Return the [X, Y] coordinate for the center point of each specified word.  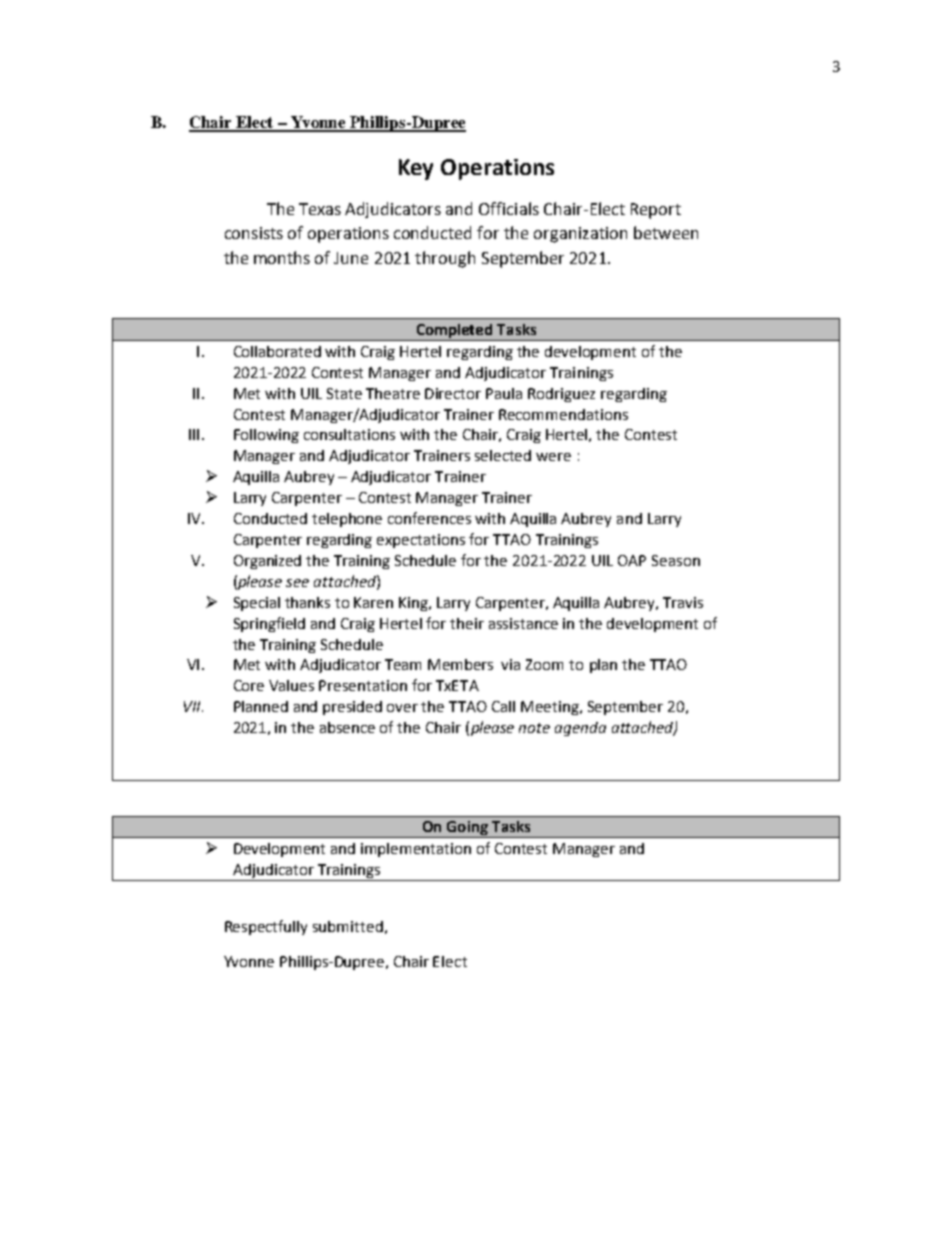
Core [249, 685]
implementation [416, 850]
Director [453, 393]
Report [656, 211]
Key [416, 169]
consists [254, 233]
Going [467, 829]
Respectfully [266, 927]
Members [460, 664]
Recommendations [563, 414]
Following [266, 436]
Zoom [544, 664]
